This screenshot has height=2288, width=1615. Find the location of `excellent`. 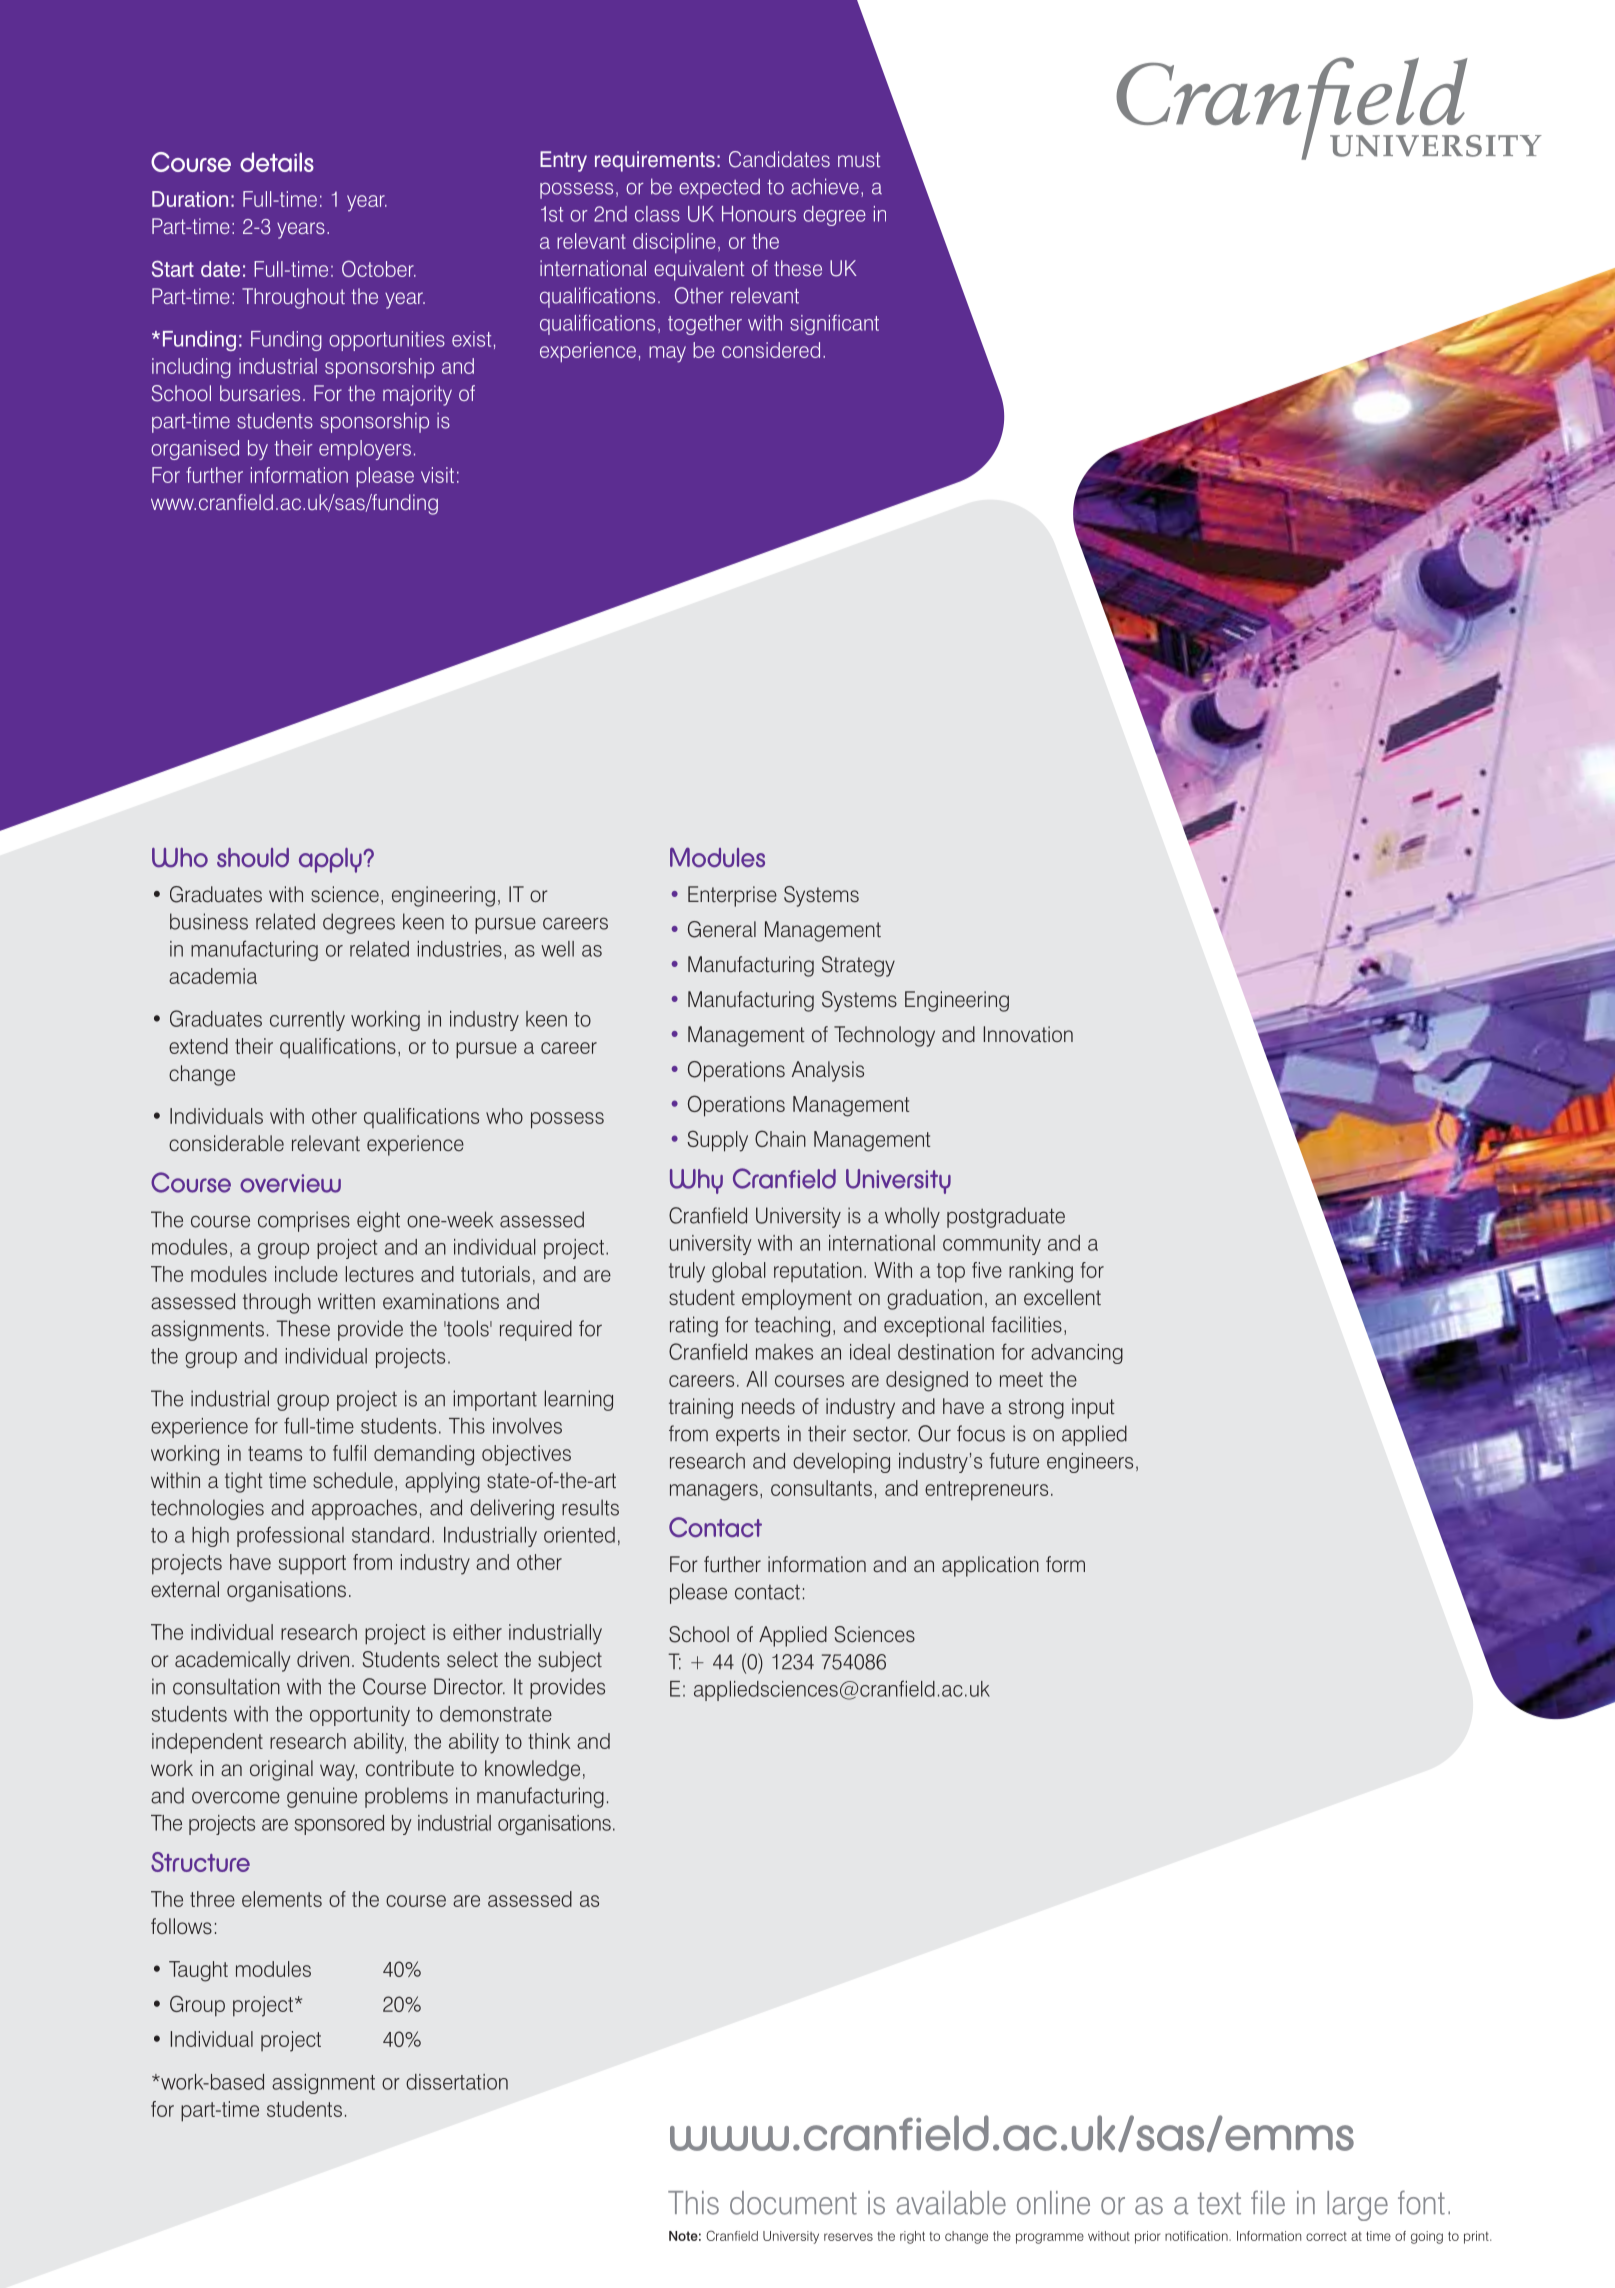

excellent is located at coordinates (1062, 1297).
